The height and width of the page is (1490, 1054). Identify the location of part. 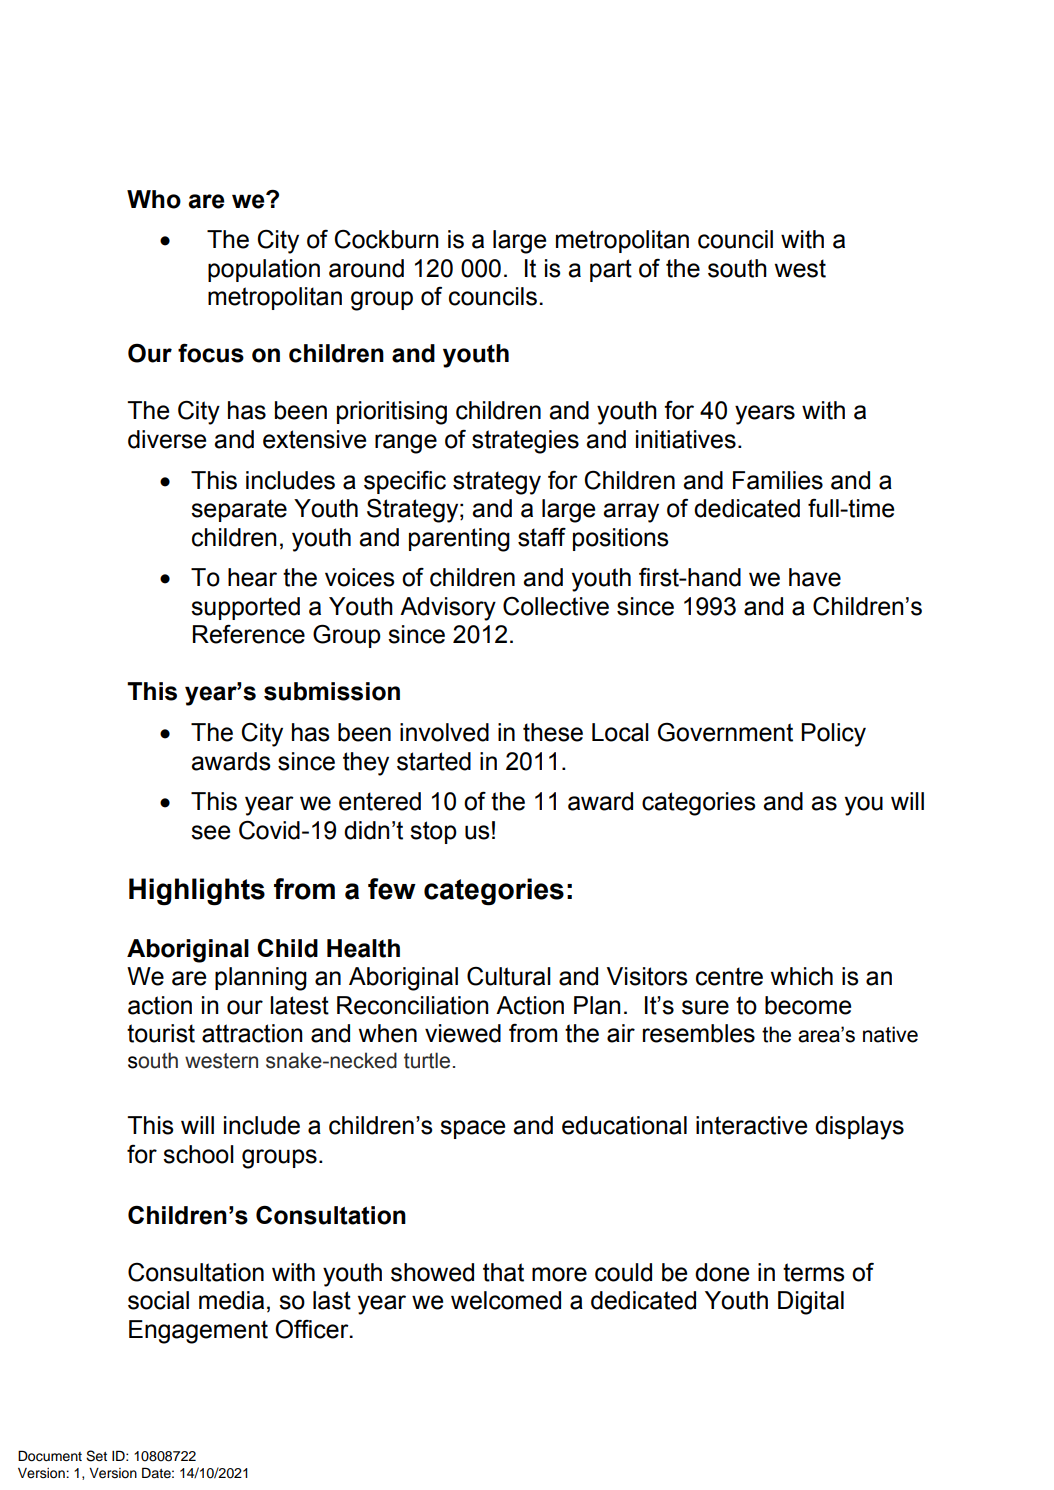
(611, 270).
